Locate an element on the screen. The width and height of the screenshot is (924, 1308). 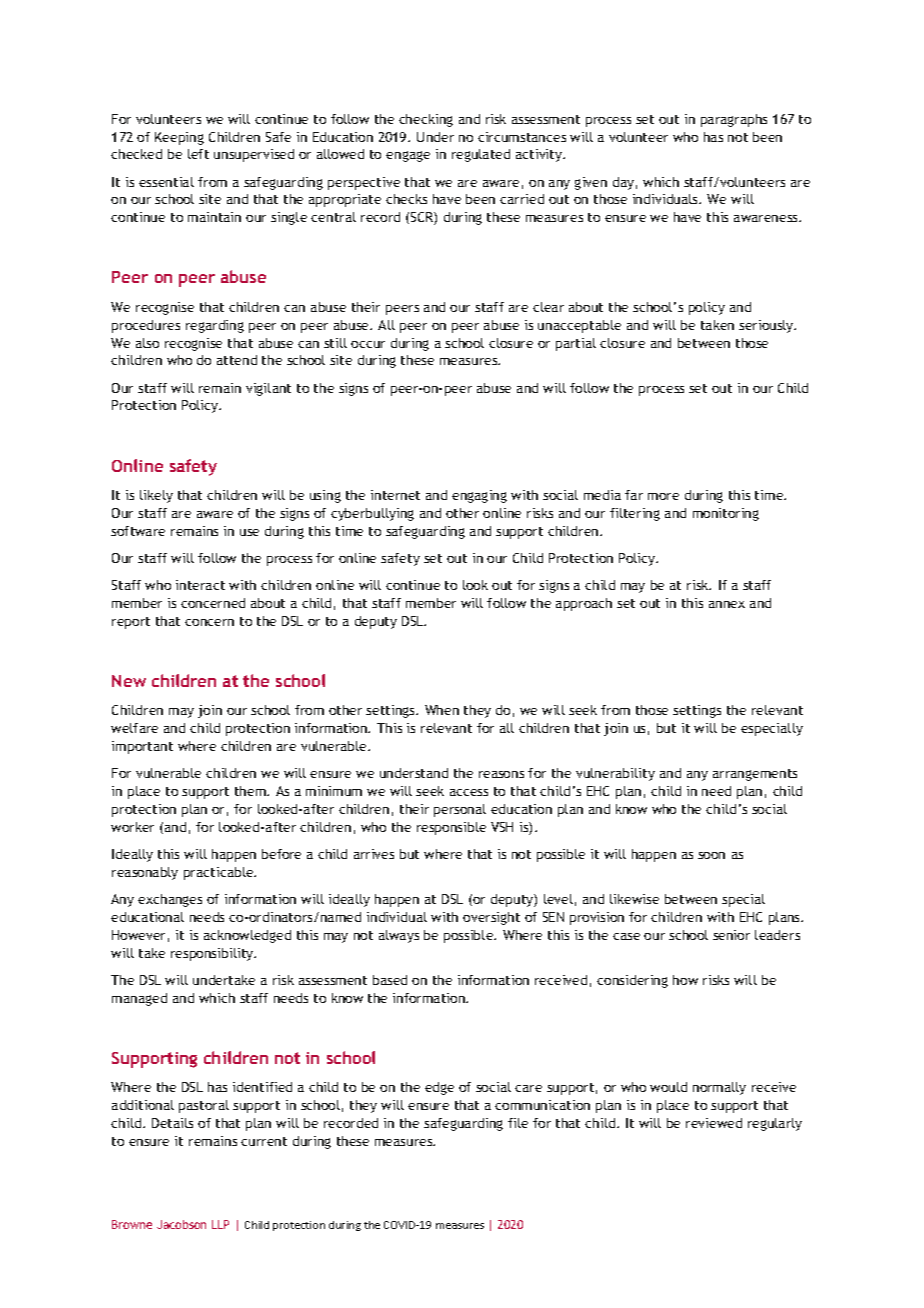
paragraphs is located at coordinates (734, 120).
